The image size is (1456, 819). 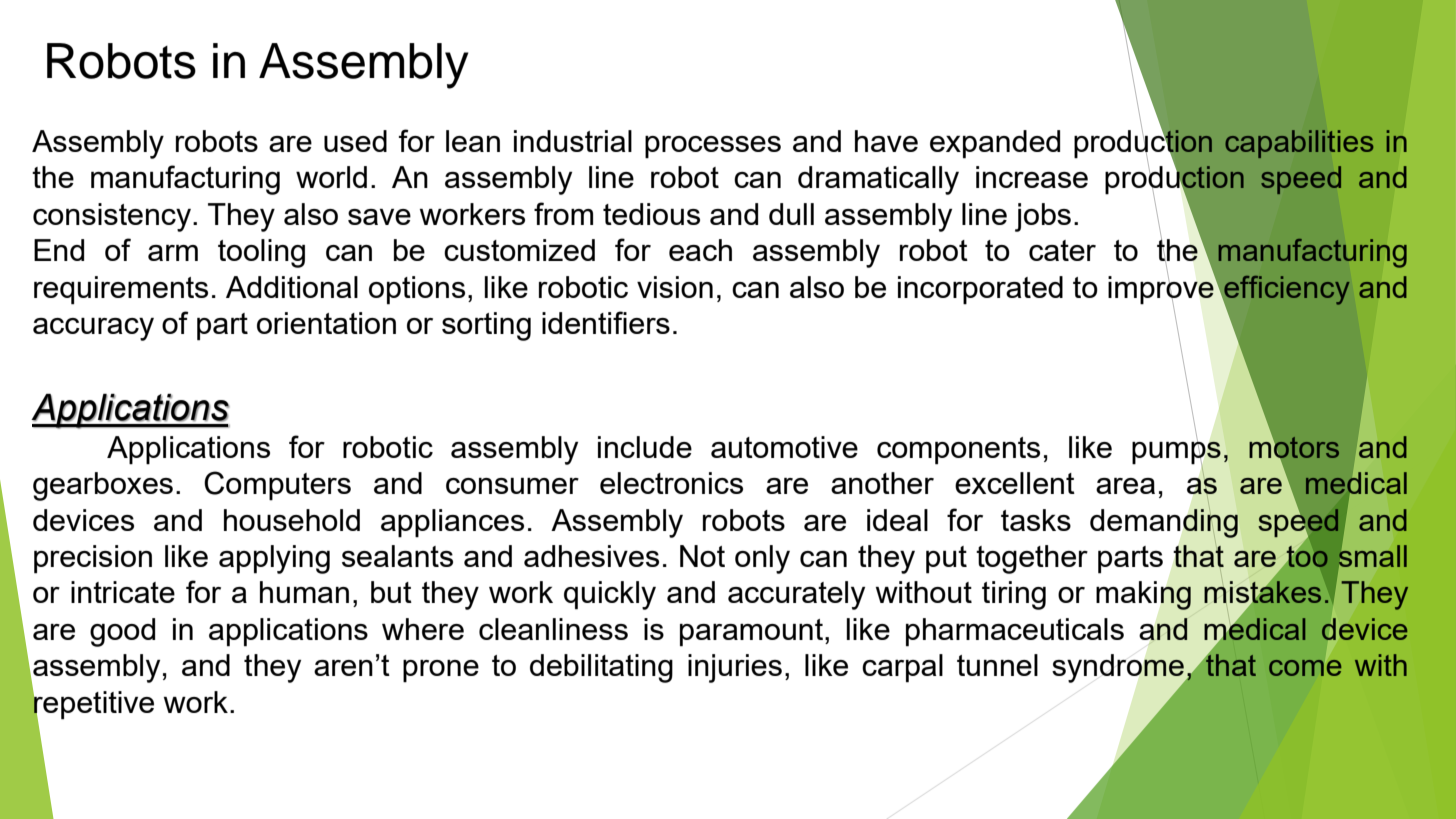 I want to click on Computers, so click(x=277, y=486).
